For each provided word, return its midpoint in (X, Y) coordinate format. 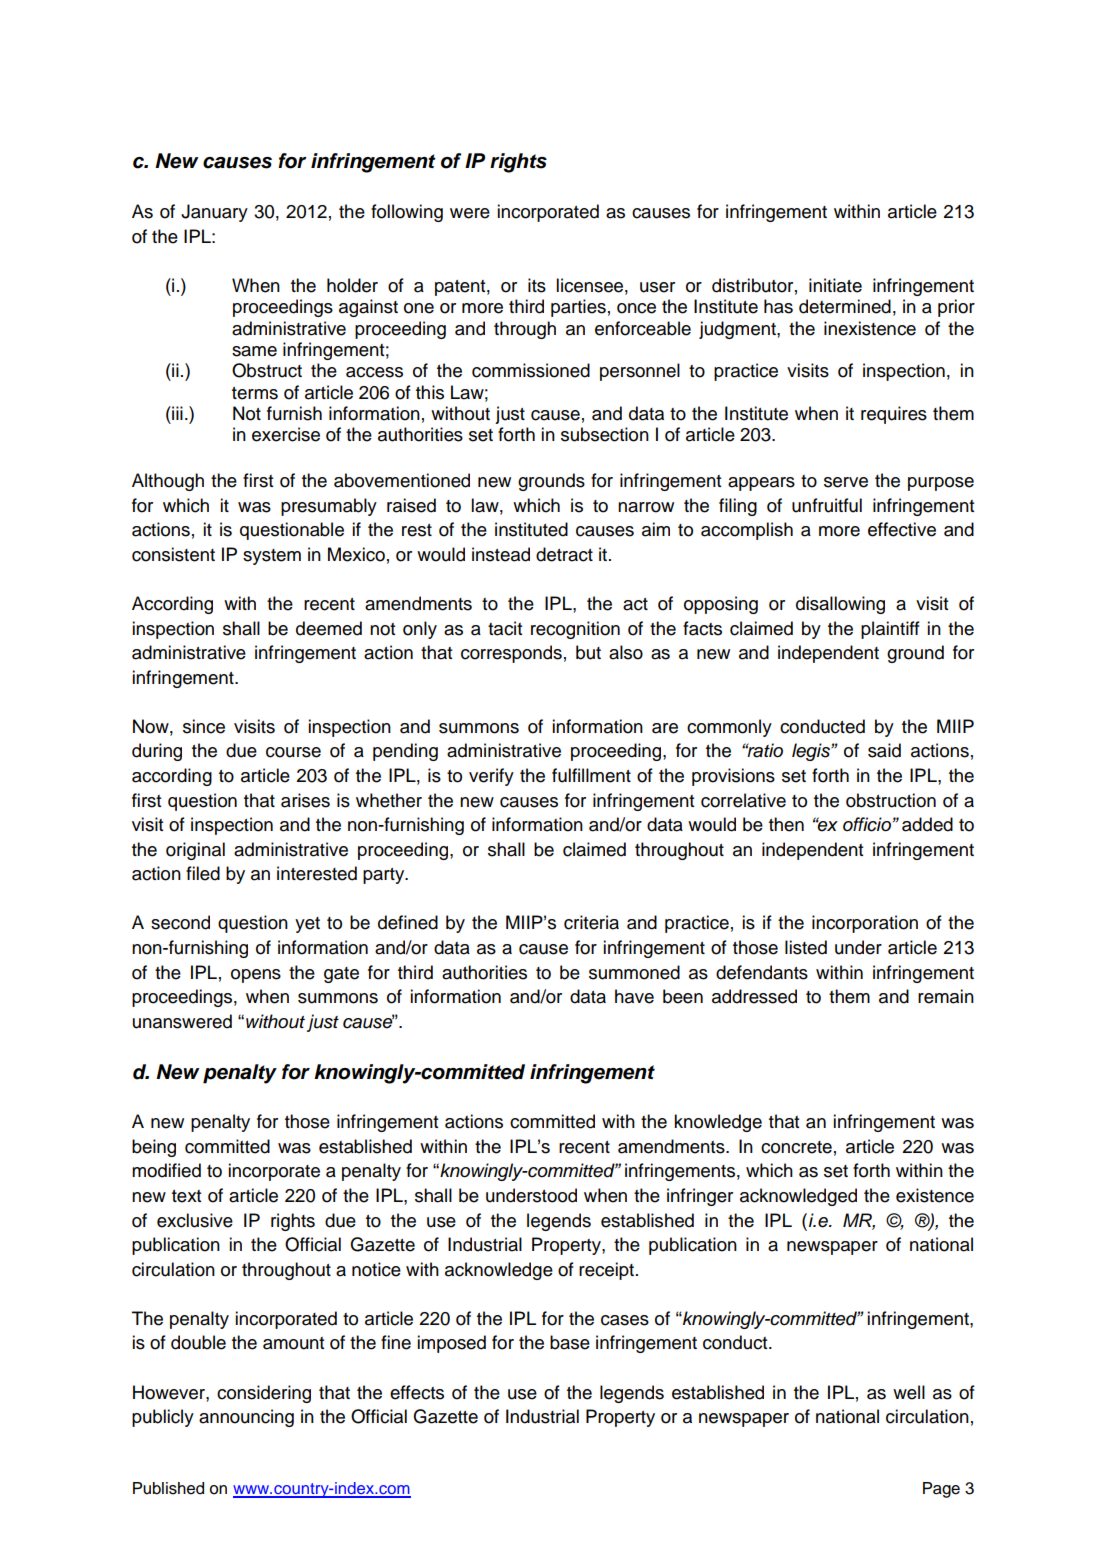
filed (203, 873)
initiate (835, 285)
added (927, 824)
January (214, 213)
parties (578, 308)
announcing (246, 1418)
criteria (591, 922)
